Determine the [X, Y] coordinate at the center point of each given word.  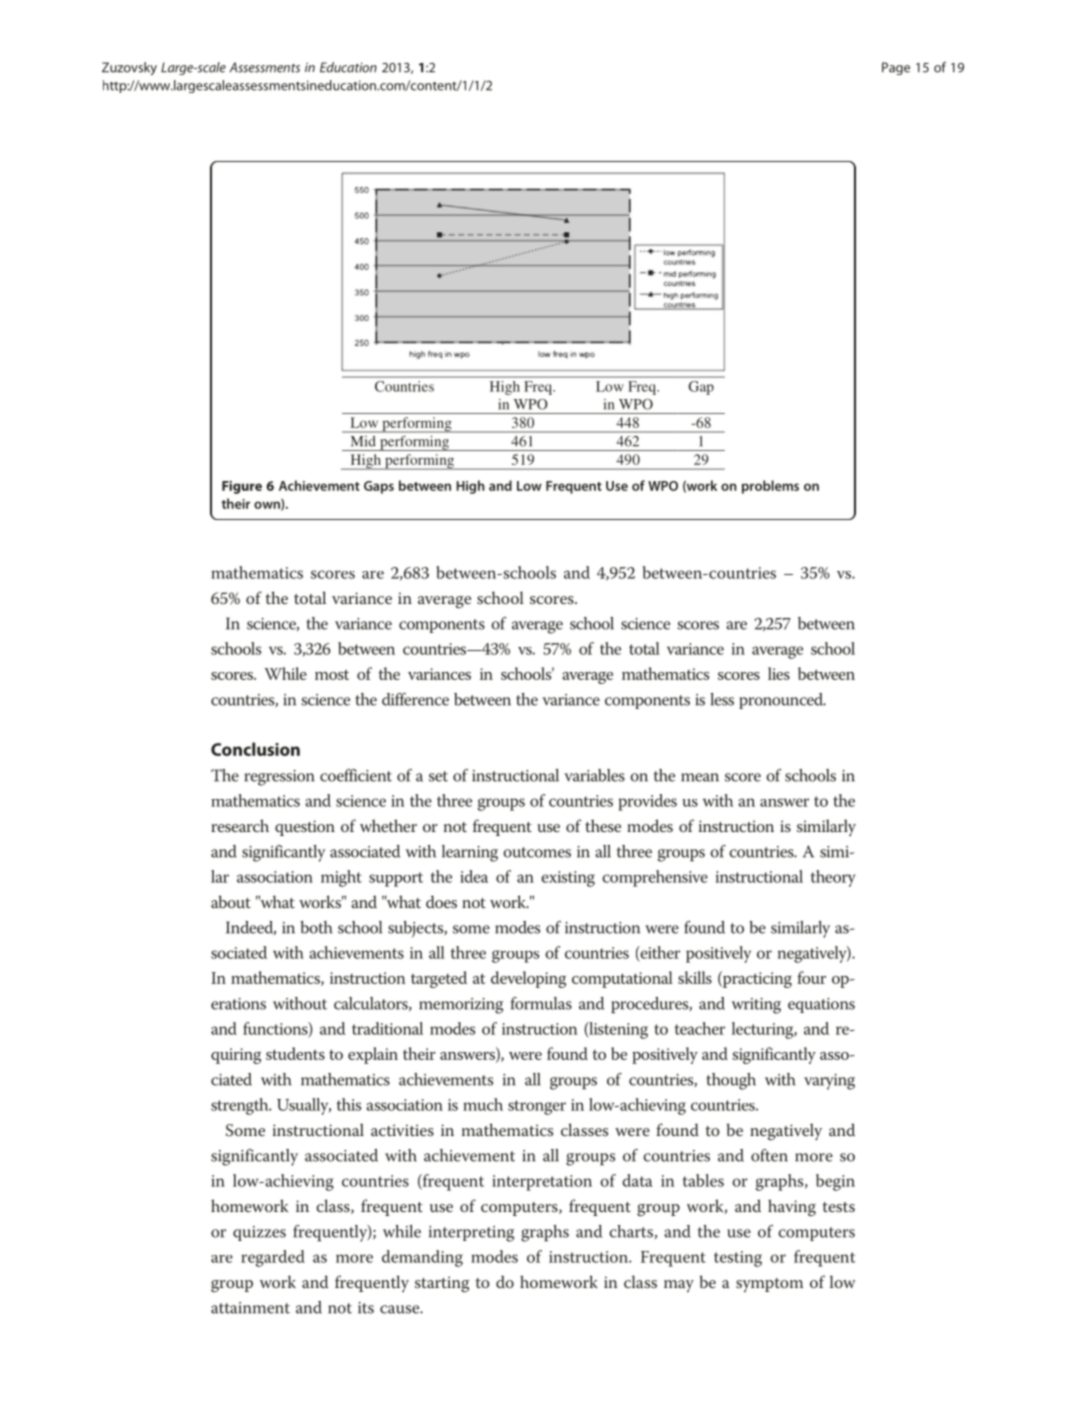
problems [770, 487]
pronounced [782, 701]
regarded [273, 1258]
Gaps [379, 487]
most [332, 674]
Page [896, 68]
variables [594, 775]
